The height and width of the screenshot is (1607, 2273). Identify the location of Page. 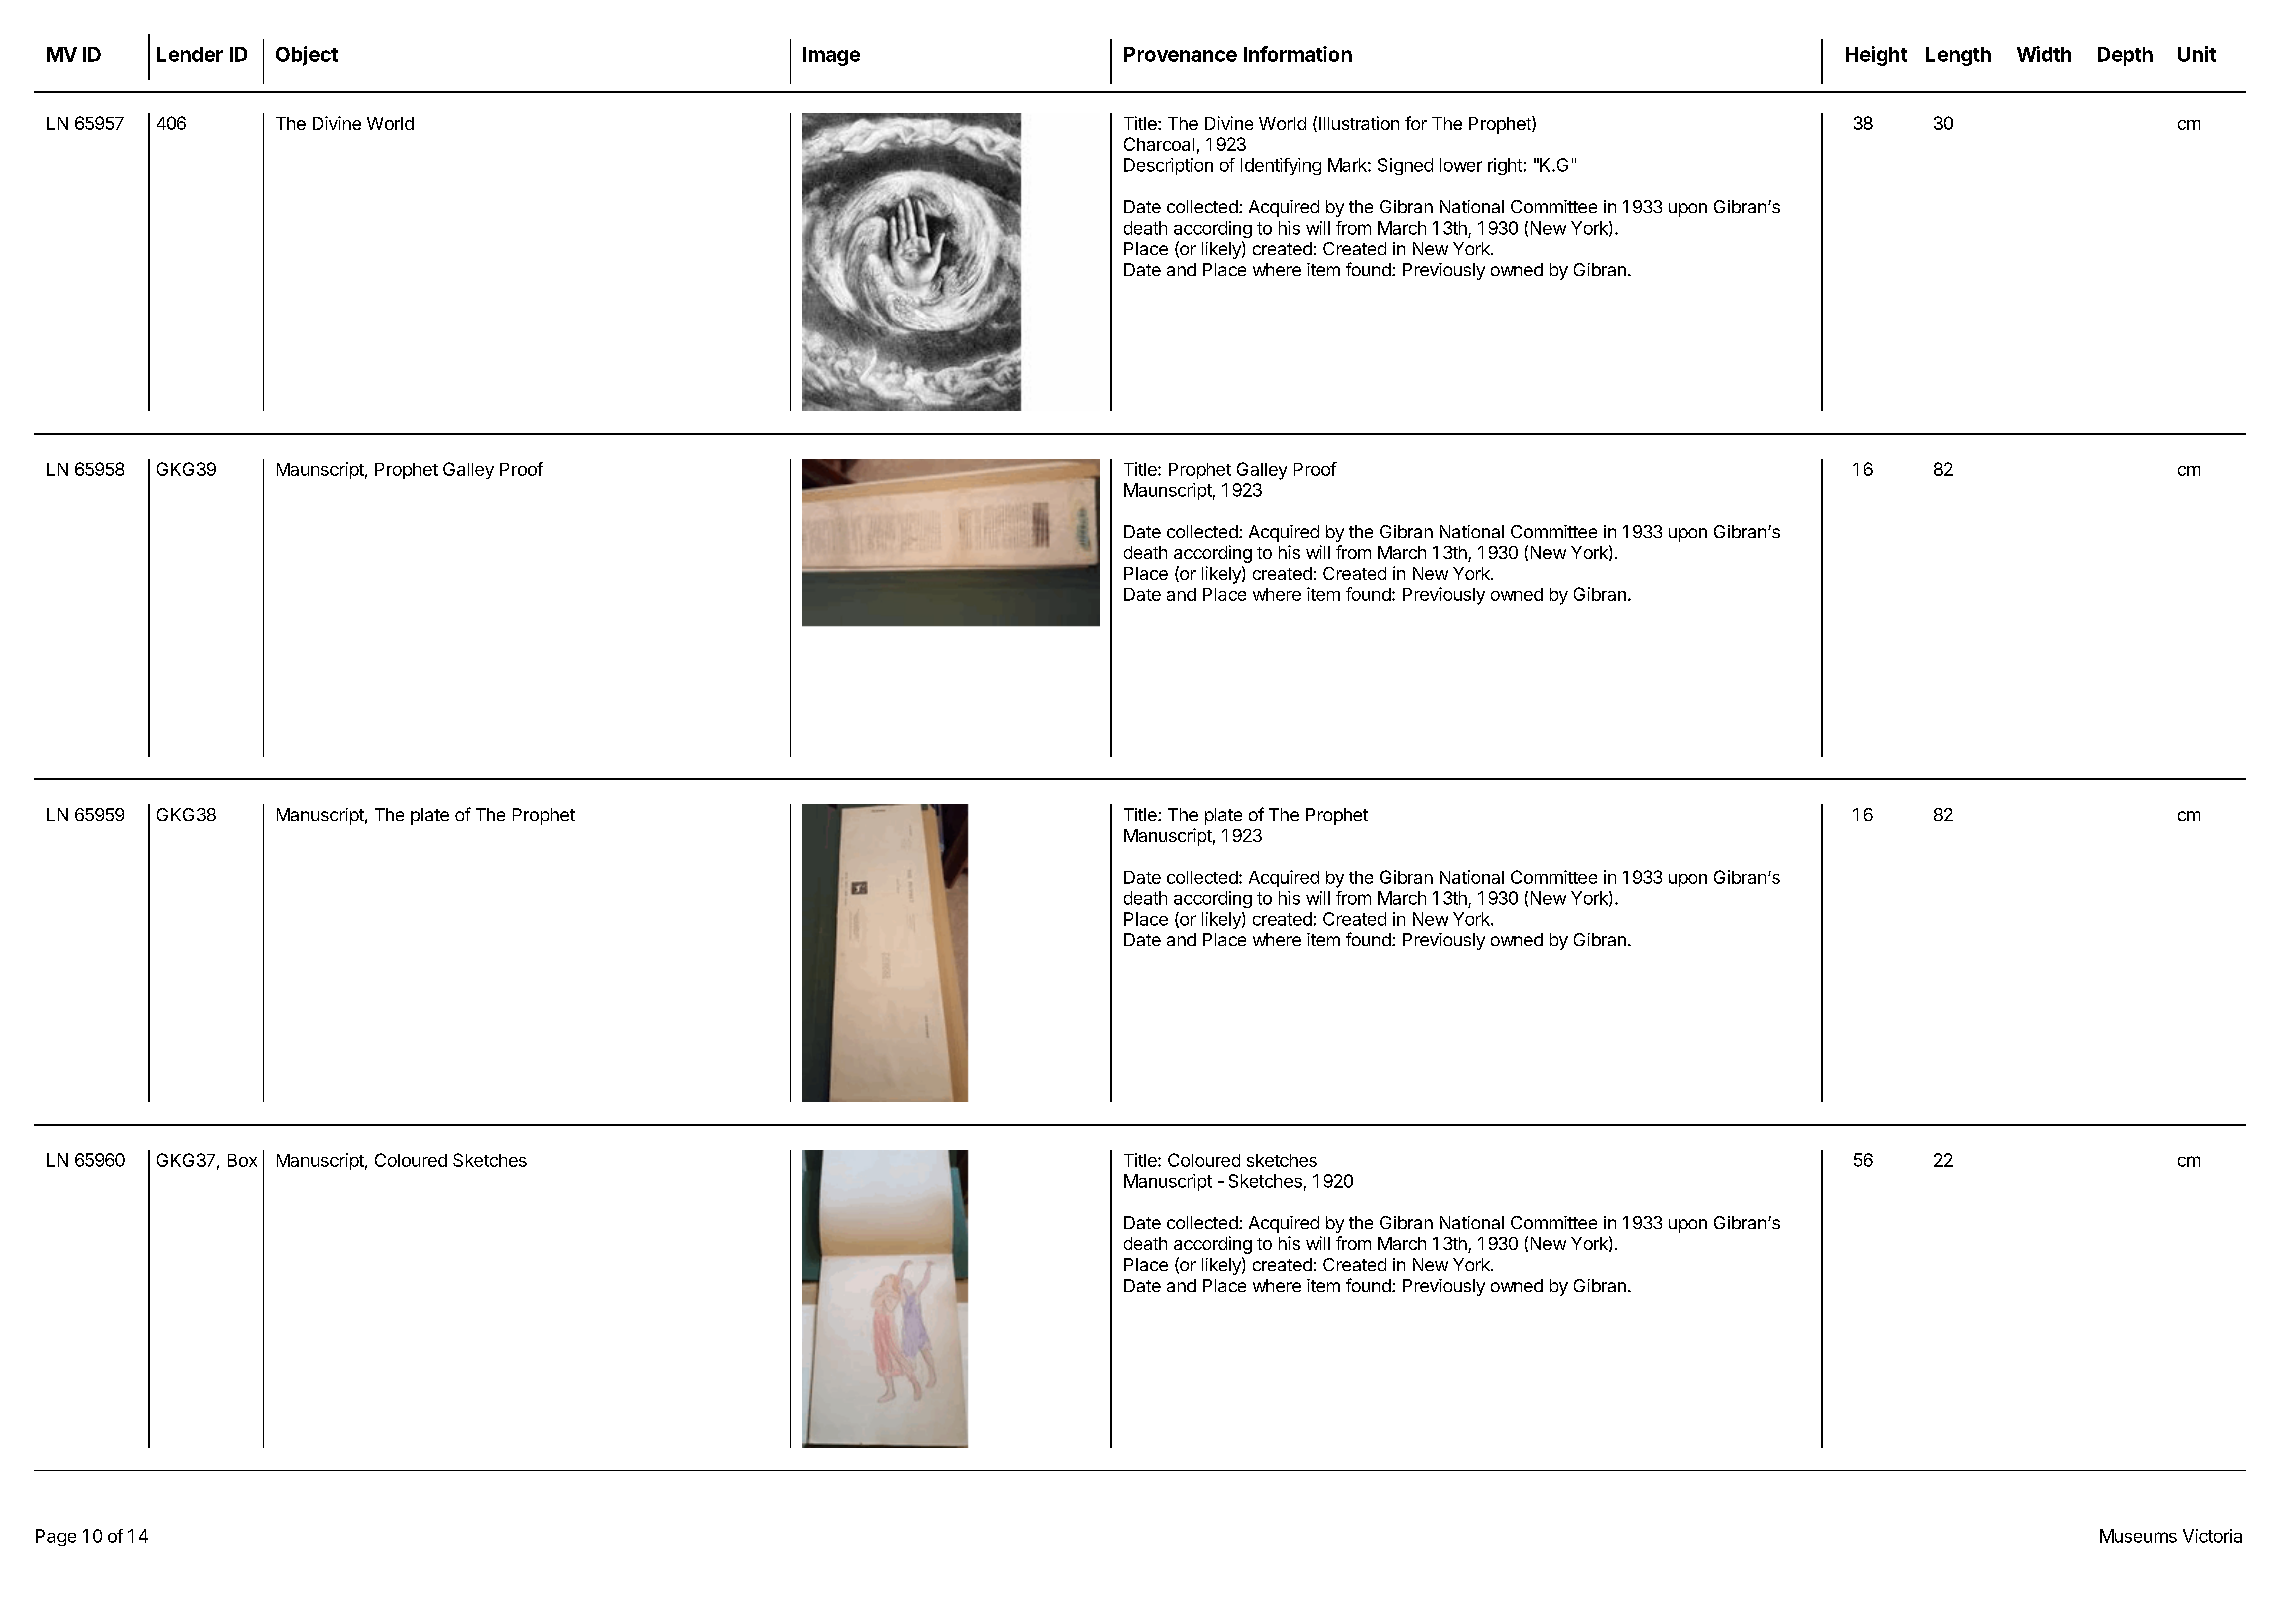
(56, 1537).
